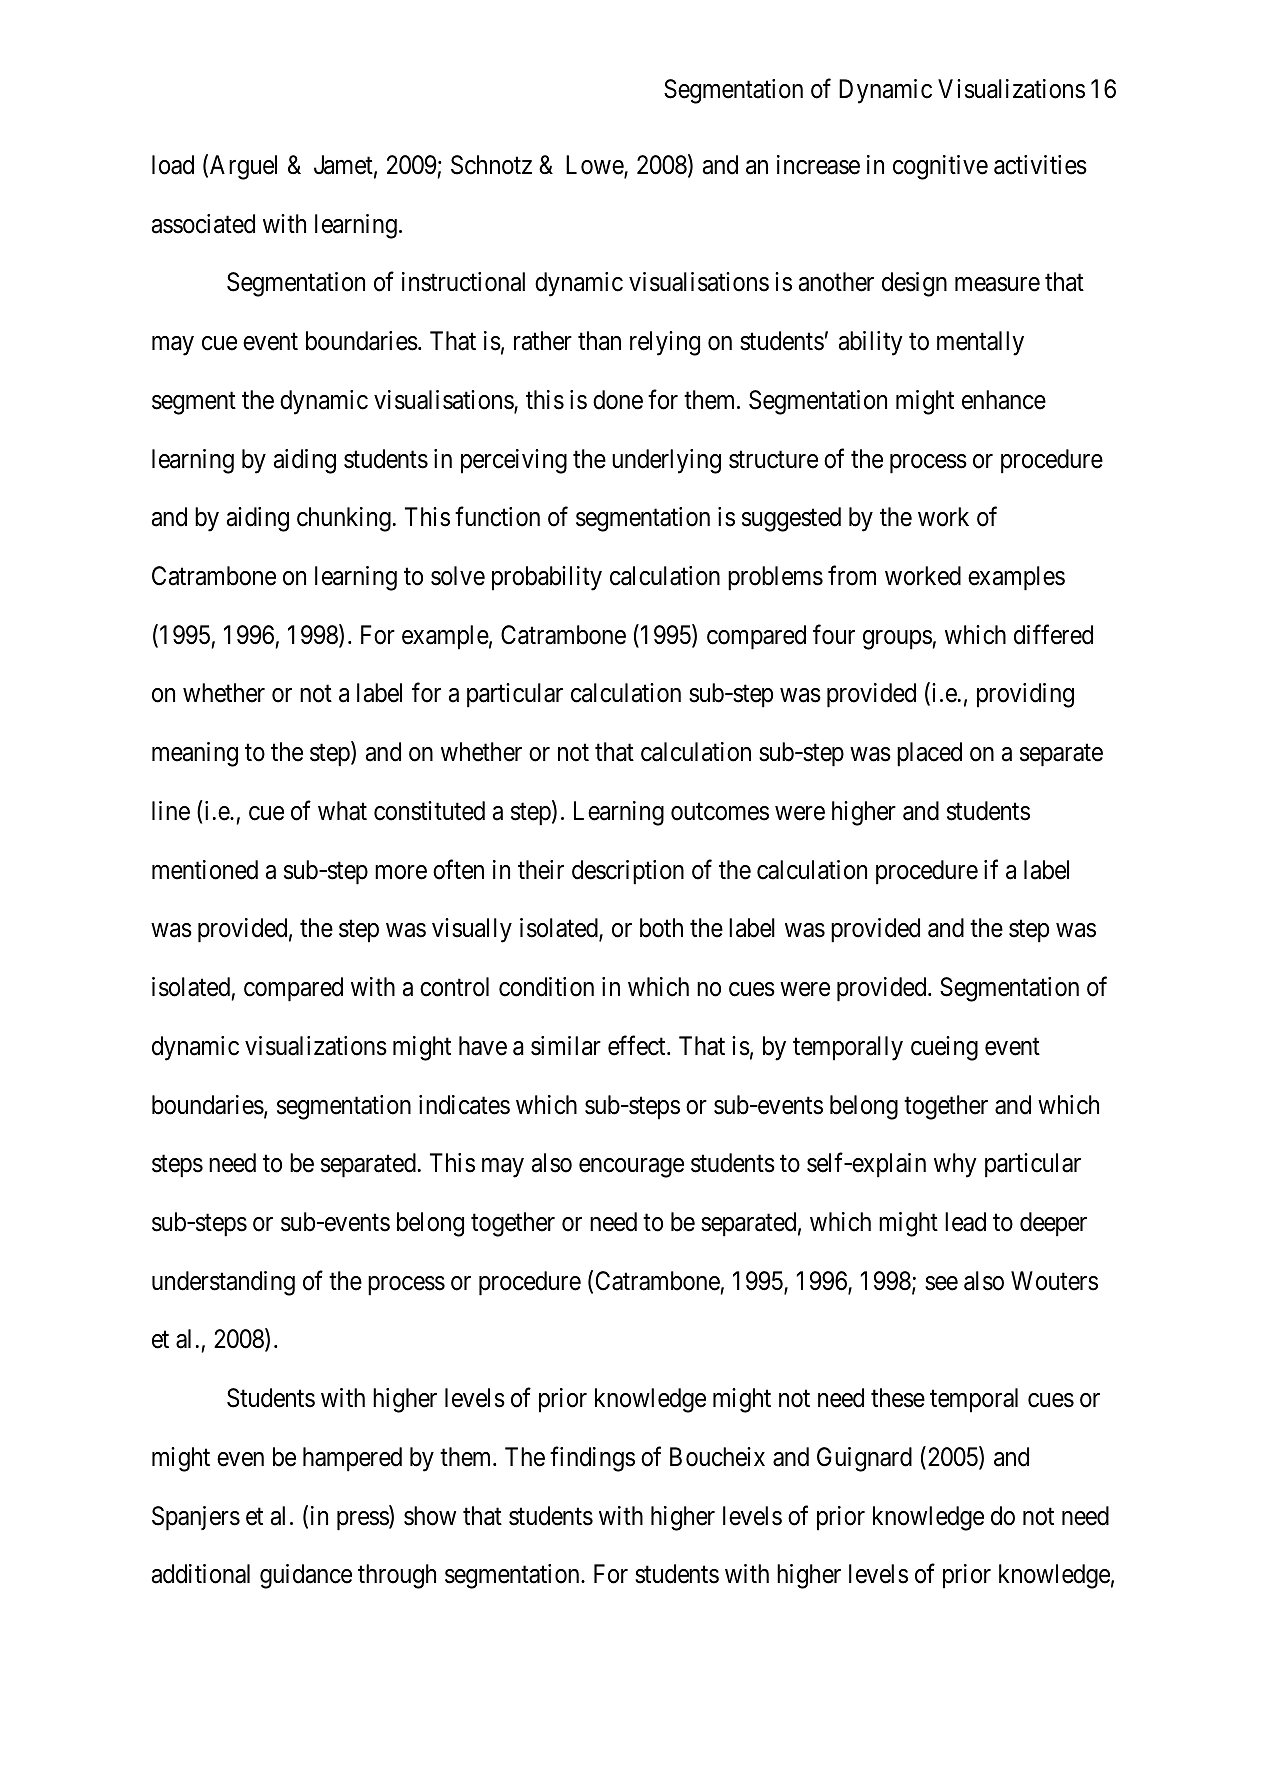  Describe the element at coordinates (306, 1576) in the screenshot. I see `guidance` at that location.
